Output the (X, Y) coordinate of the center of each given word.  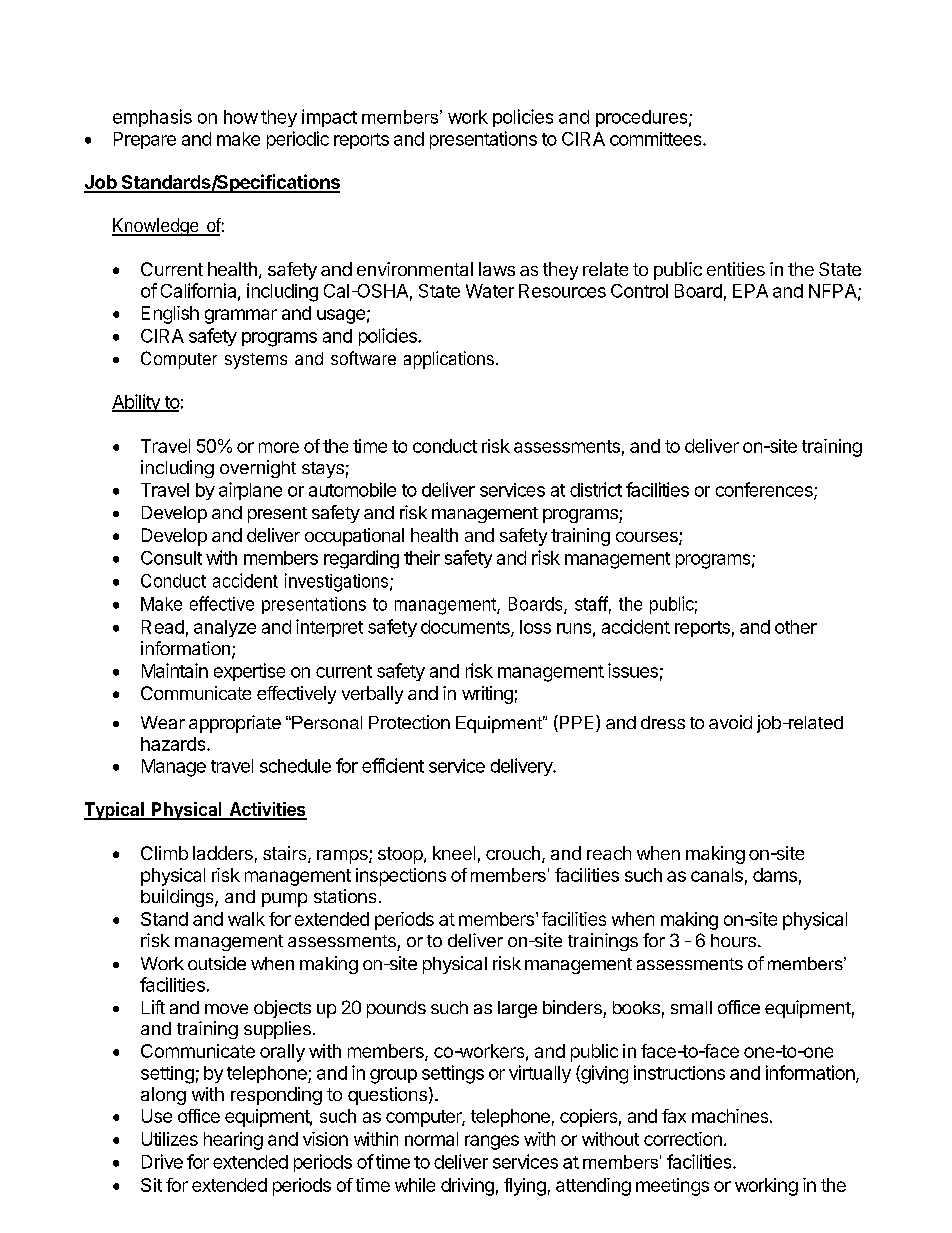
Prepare (145, 140)
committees (657, 139)
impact (329, 118)
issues (633, 670)
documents (466, 628)
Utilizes (170, 1139)
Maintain (175, 670)
